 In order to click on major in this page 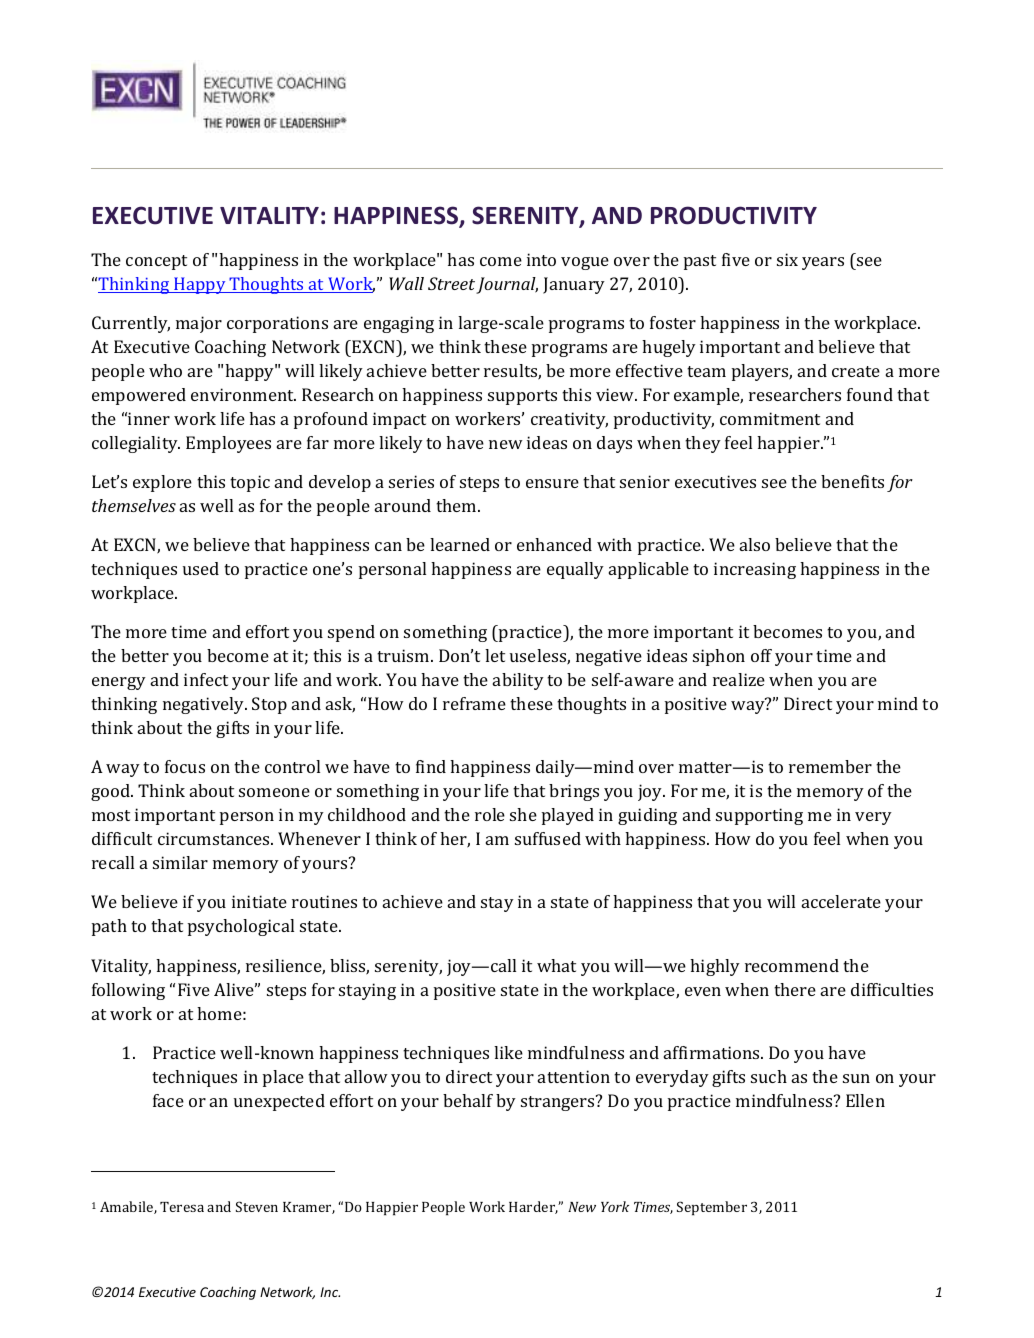, I will do `click(199, 324)`.
